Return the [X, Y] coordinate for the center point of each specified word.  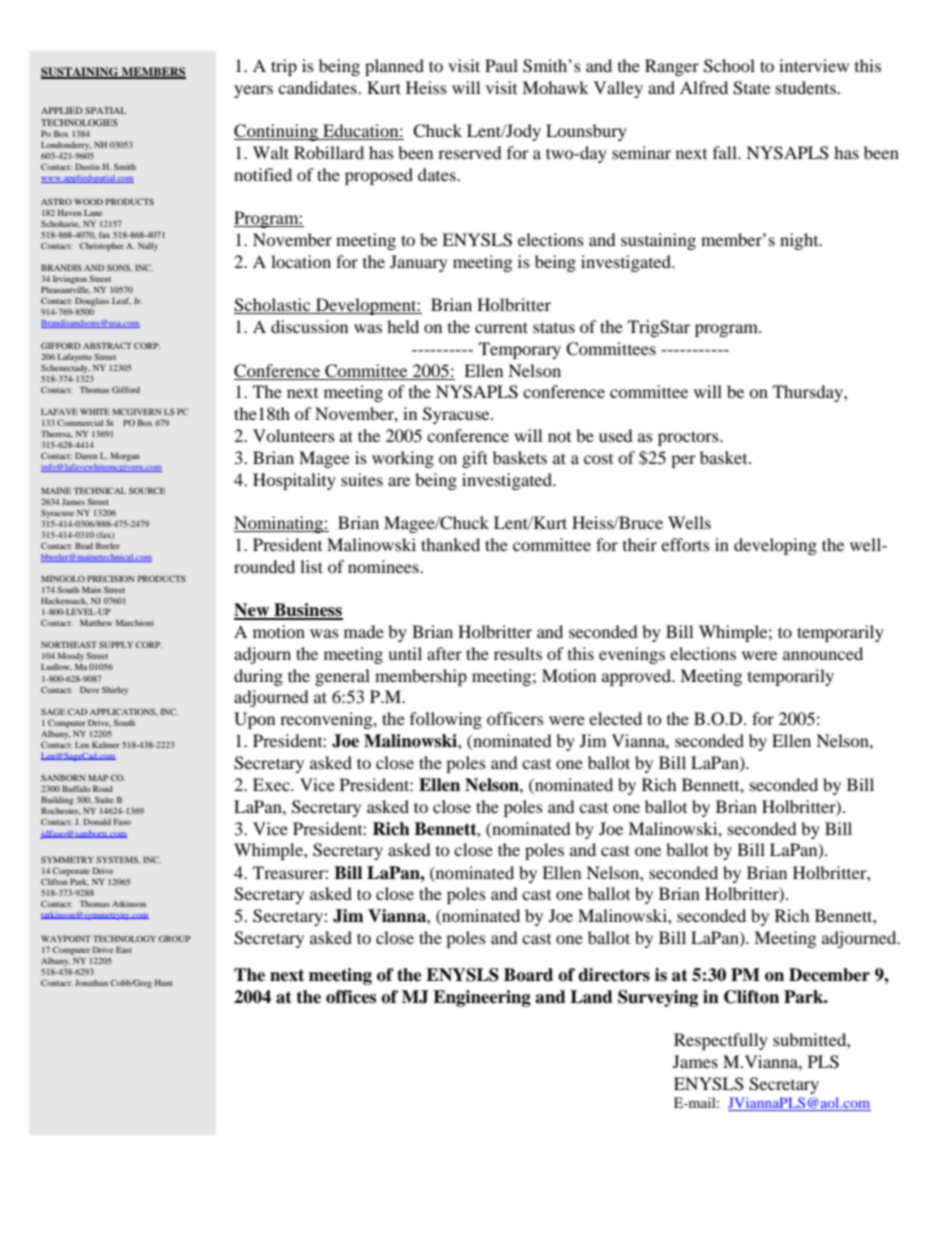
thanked [450, 544]
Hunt [164, 982]
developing [775, 546]
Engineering [482, 998]
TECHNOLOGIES [79, 122]
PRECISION [110, 578]
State [751, 88]
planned [394, 67]
